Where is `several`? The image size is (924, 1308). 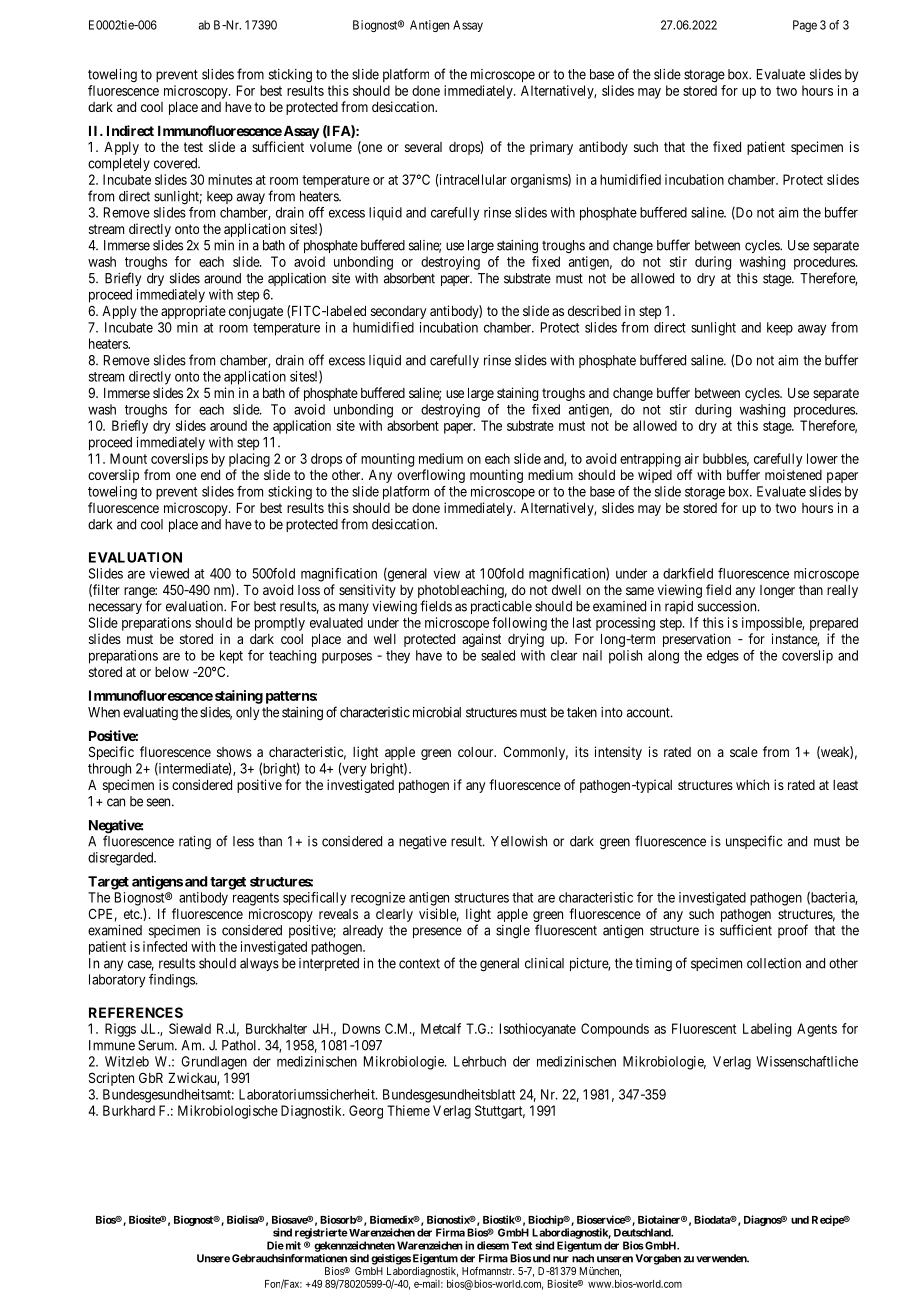
several is located at coordinates (423, 147).
